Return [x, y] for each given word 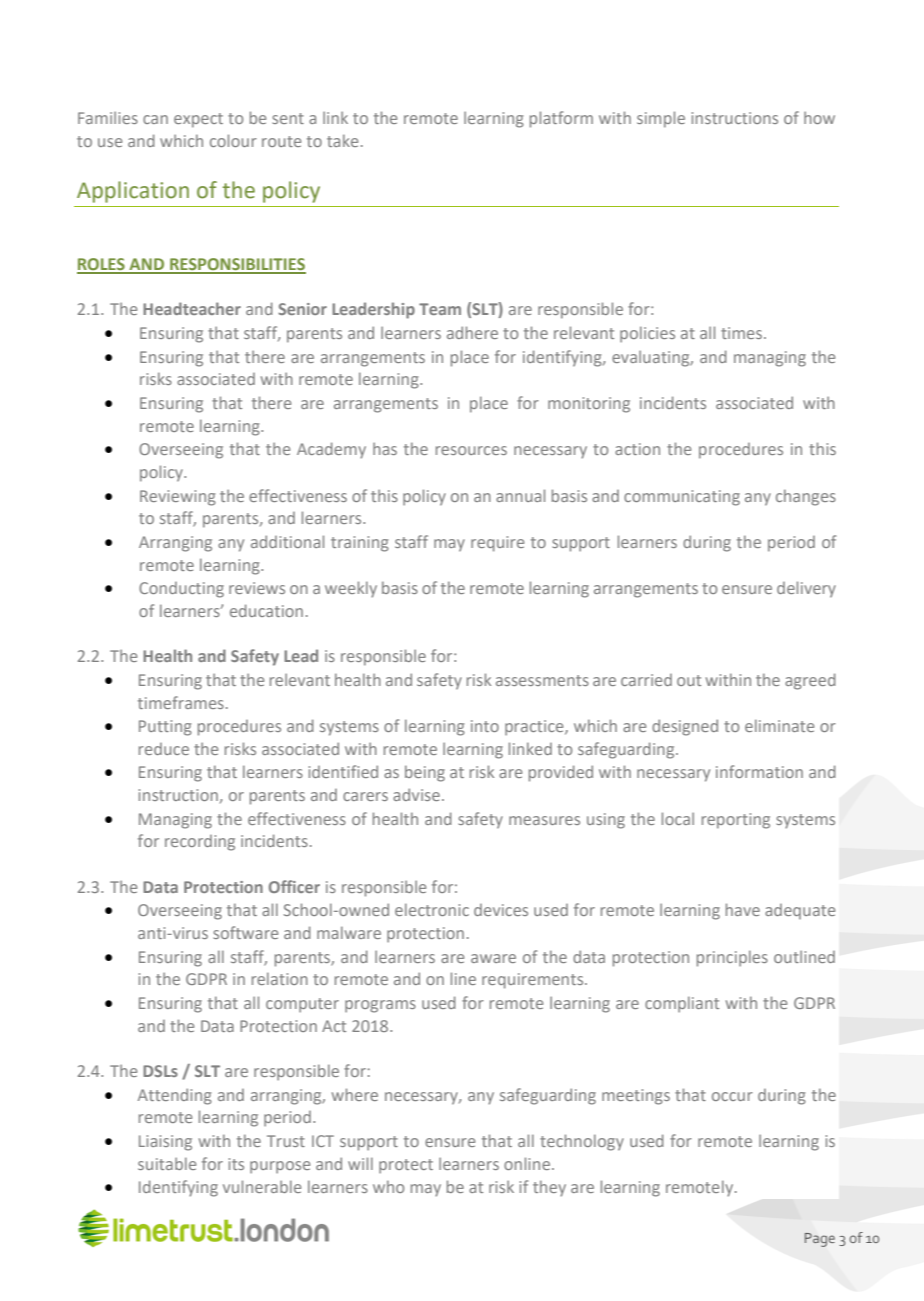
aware [493, 958]
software [245, 932]
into [485, 726]
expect [198, 120]
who [388, 1186]
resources [471, 450]
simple [661, 119]
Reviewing [178, 498]
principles [732, 958]
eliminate [779, 725]
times [741, 333]
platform [561, 119]
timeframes [181, 702]
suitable [167, 1163]
